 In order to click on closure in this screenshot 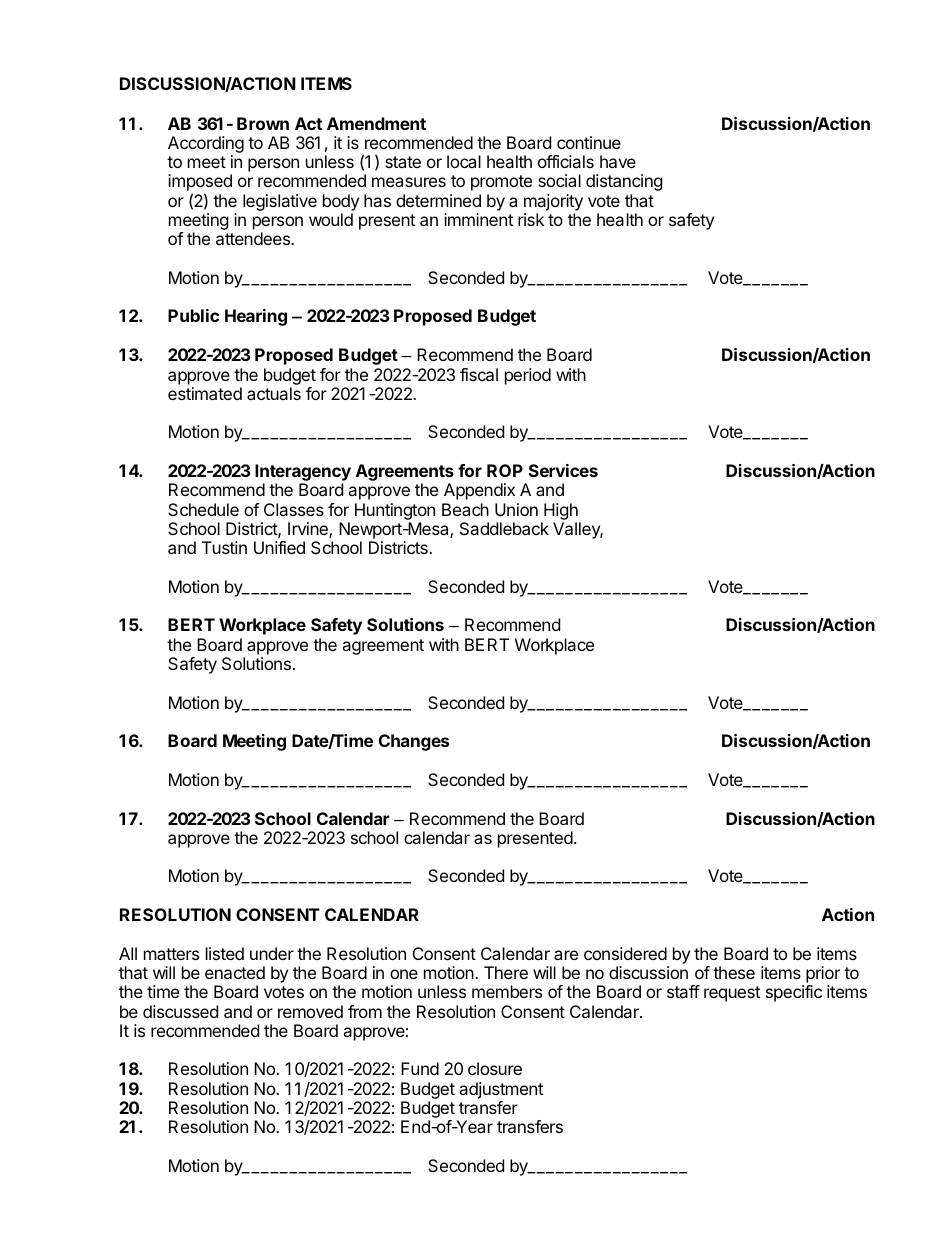, I will do `click(495, 1068)`.
